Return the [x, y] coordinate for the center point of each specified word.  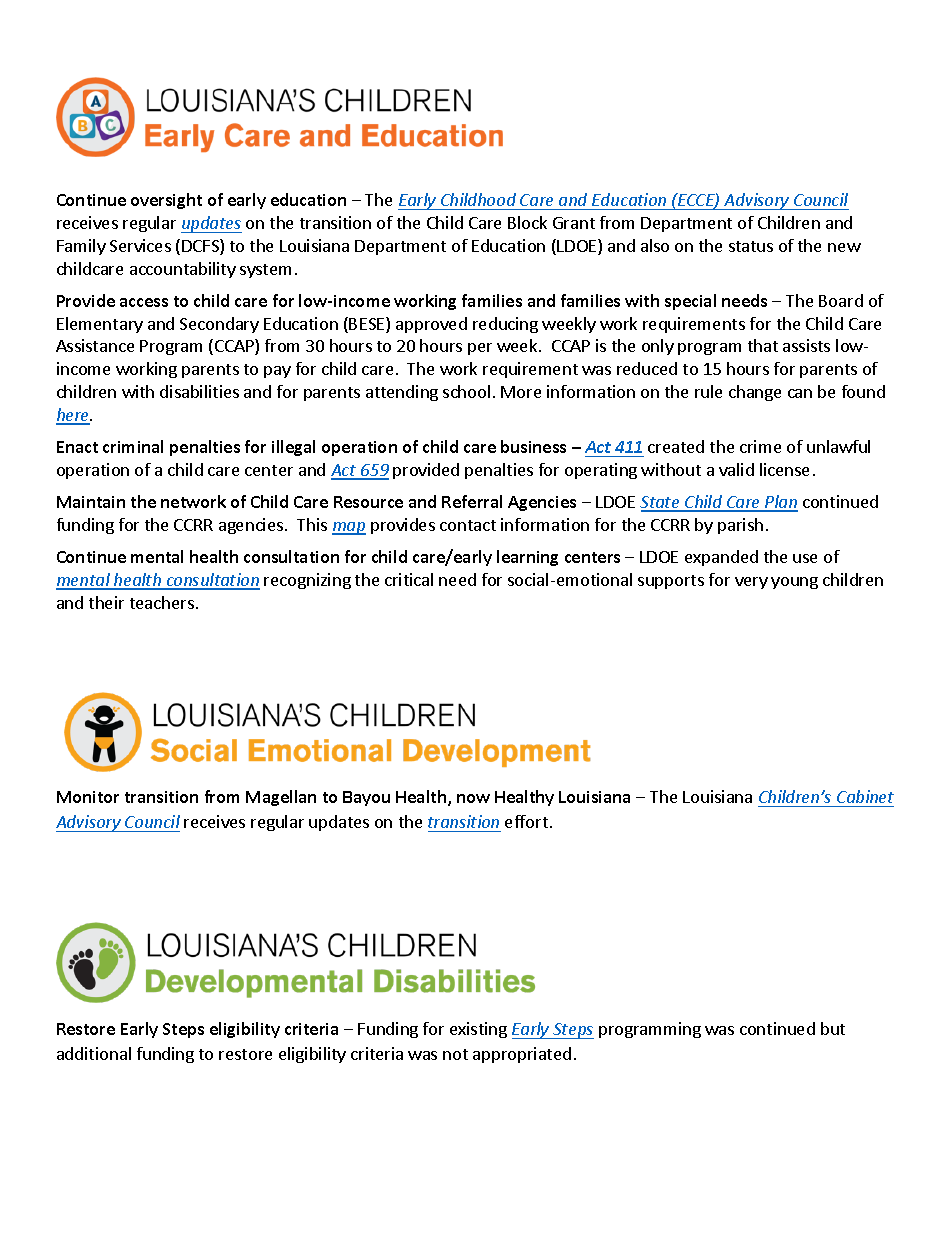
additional [94, 1053]
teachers [162, 602]
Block [527, 222]
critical [409, 579]
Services [140, 245]
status [751, 246]
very [751, 583]
